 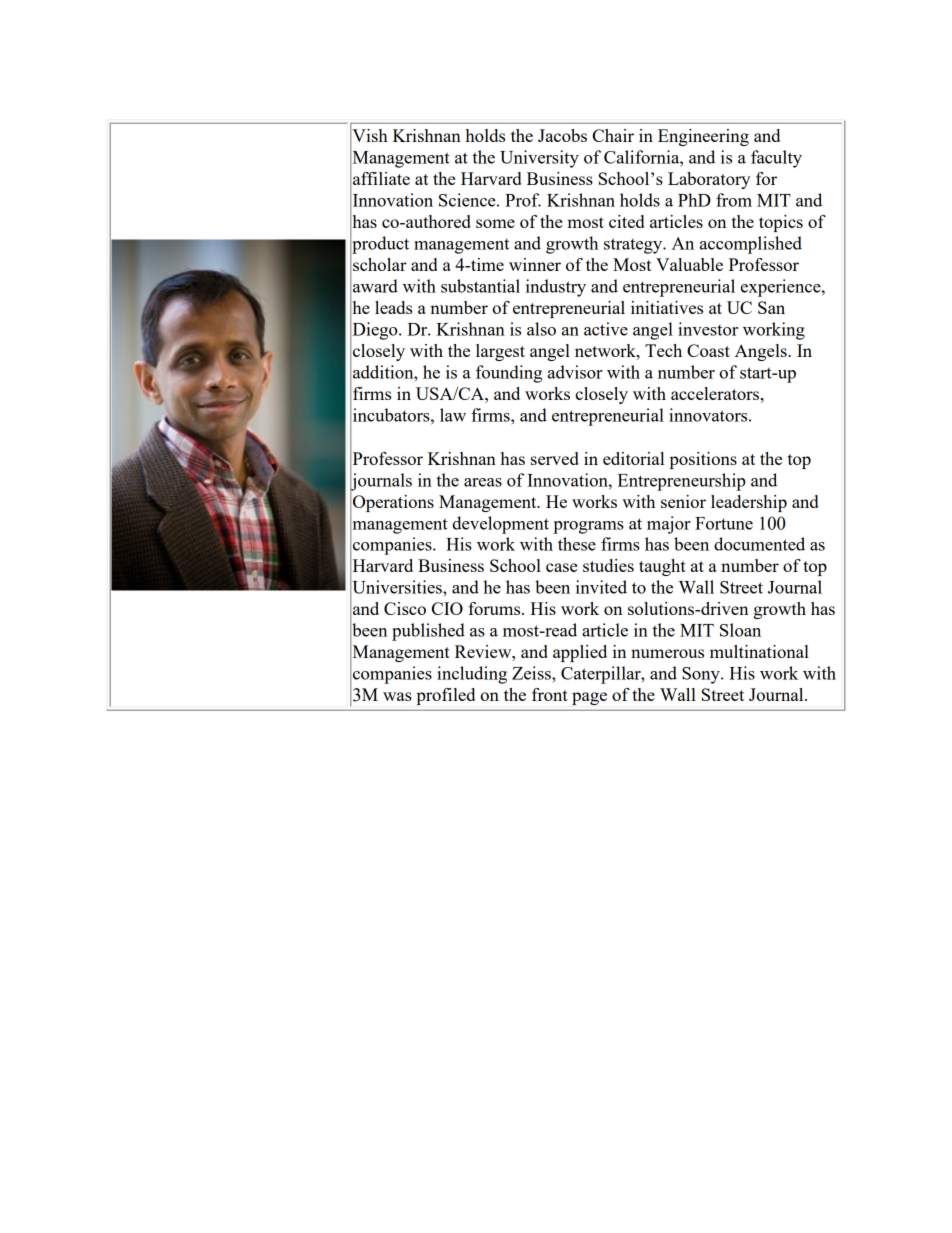 What do you see at coordinates (702, 675) in the screenshot?
I see `Sony` at bounding box center [702, 675].
